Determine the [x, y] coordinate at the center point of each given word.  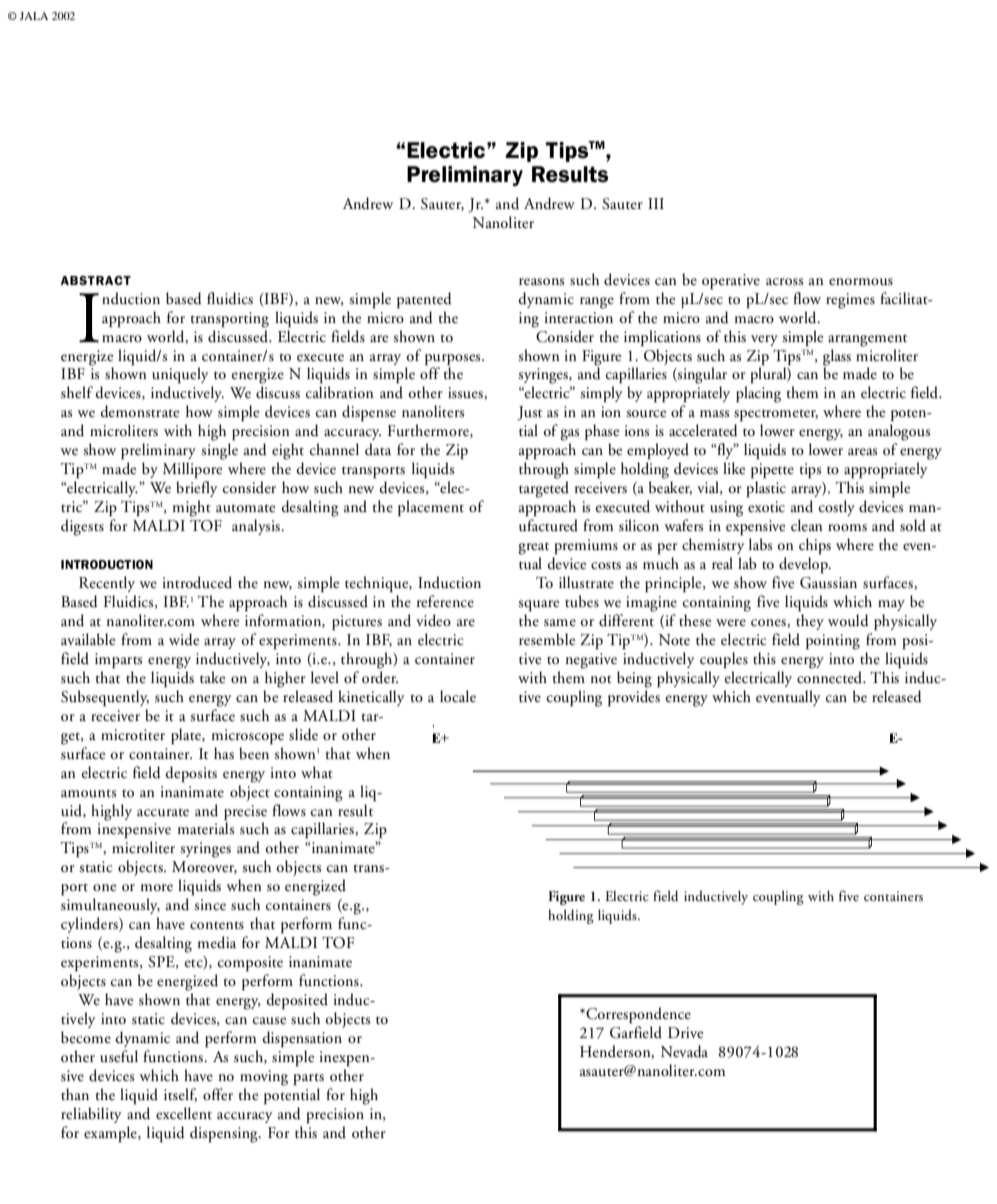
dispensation [302, 1039]
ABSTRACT [95, 280]
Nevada [684, 1051]
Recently [107, 584]
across [784, 282]
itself [180, 1095]
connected [831, 677]
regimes [850, 301]
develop [804, 565]
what [317, 772]
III [656, 203]
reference [445, 601]
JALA [33, 16]
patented [424, 300]
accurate [163, 812]
